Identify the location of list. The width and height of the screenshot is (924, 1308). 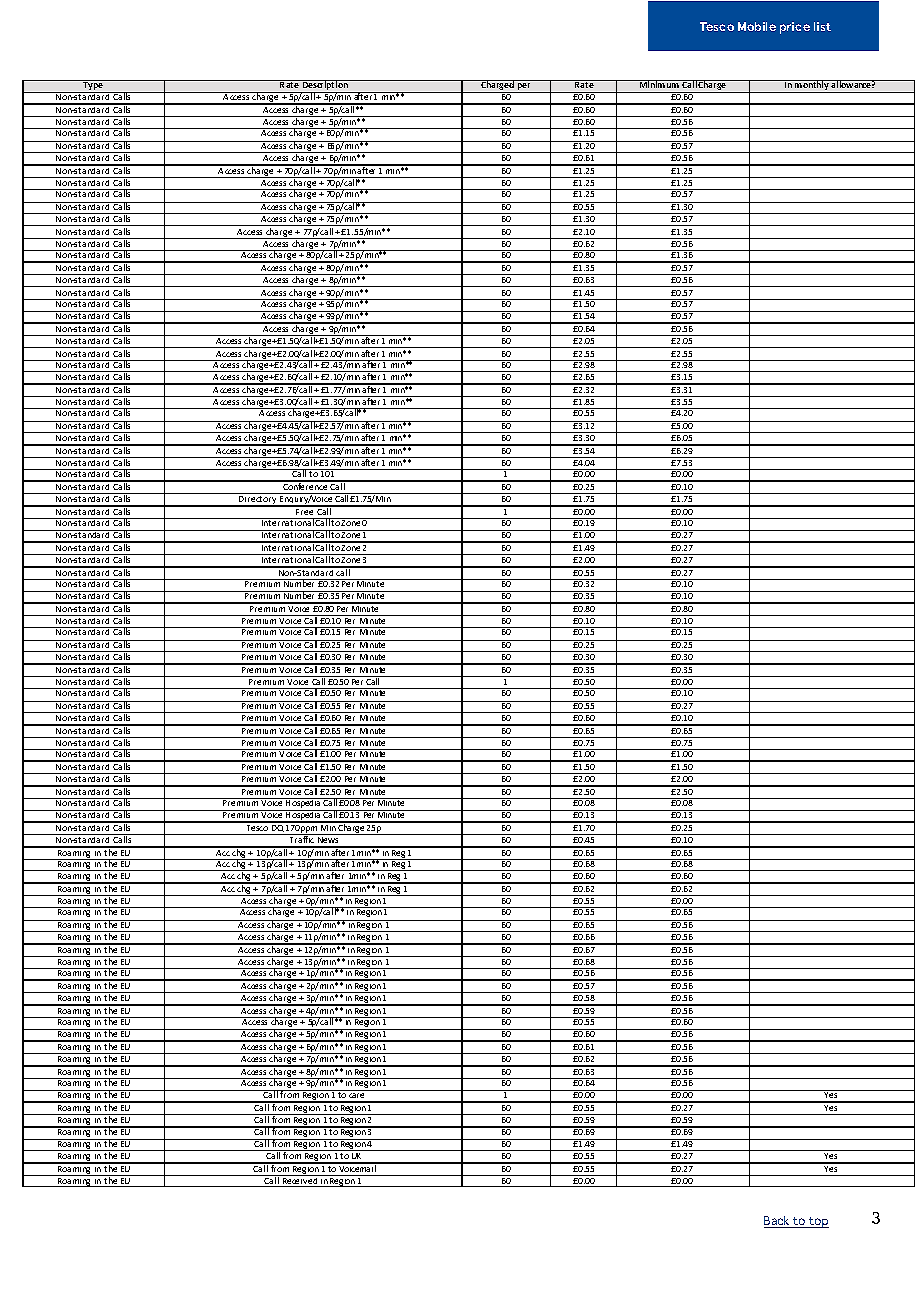
(822, 26).
